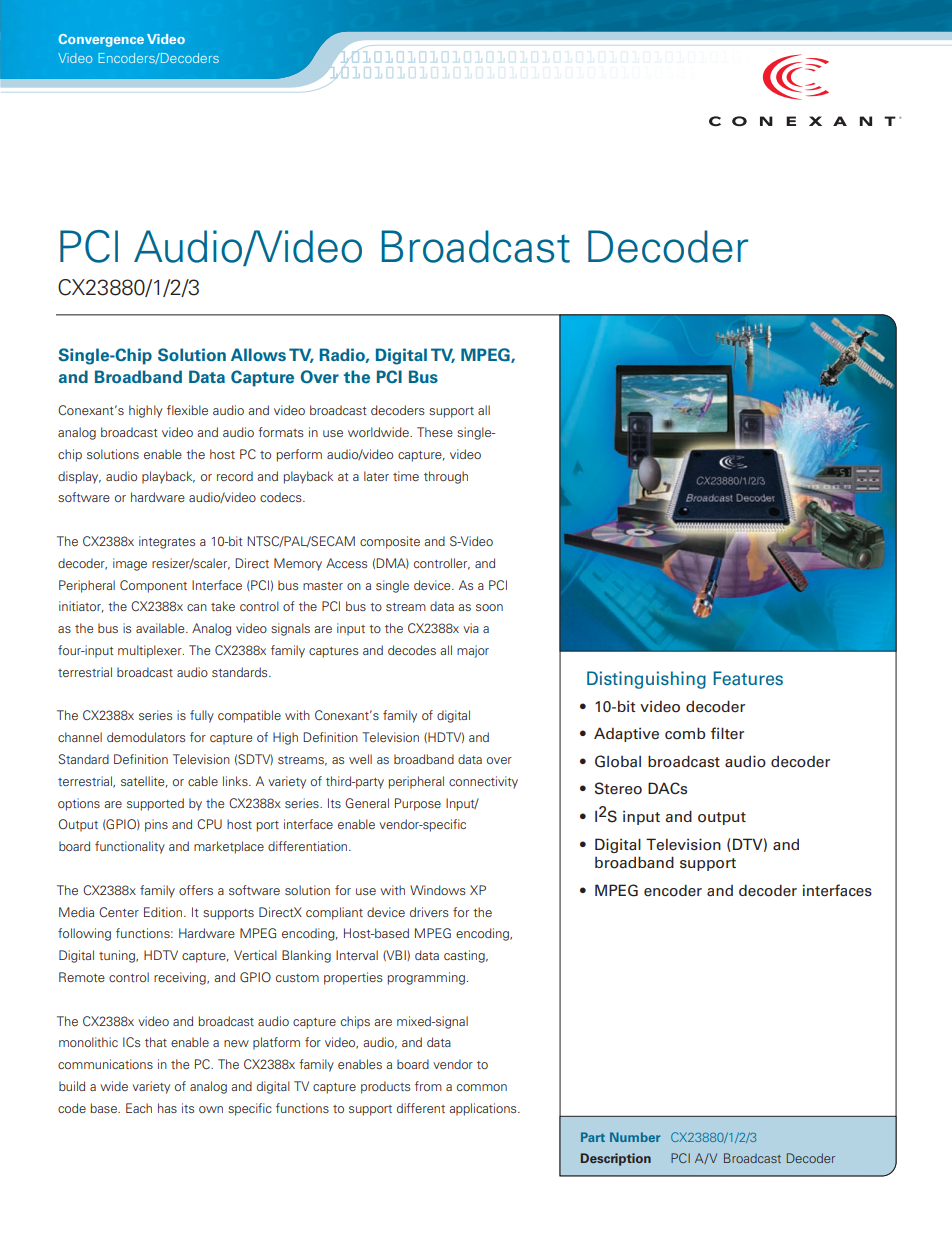 The image size is (952, 1233). What do you see at coordinates (153, 586) in the page?
I see `Component` at bounding box center [153, 586].
